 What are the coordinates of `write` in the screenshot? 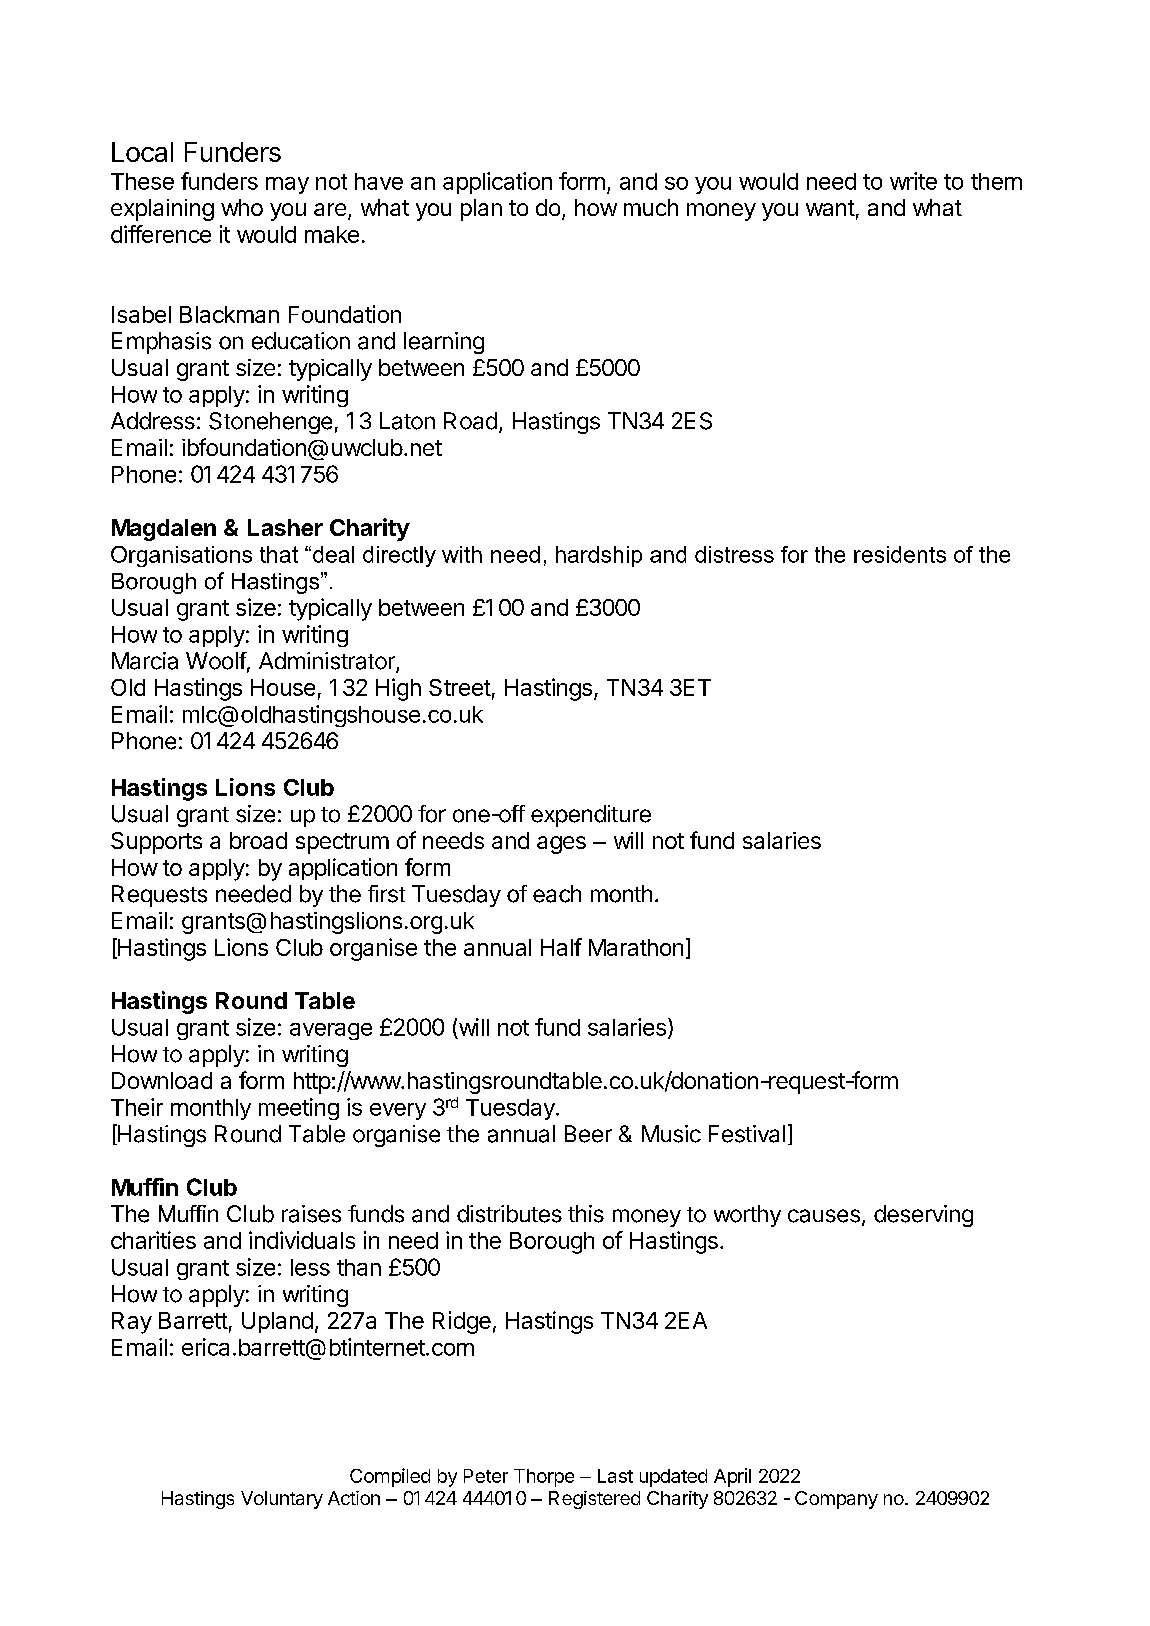 It's located at (913, 181).
